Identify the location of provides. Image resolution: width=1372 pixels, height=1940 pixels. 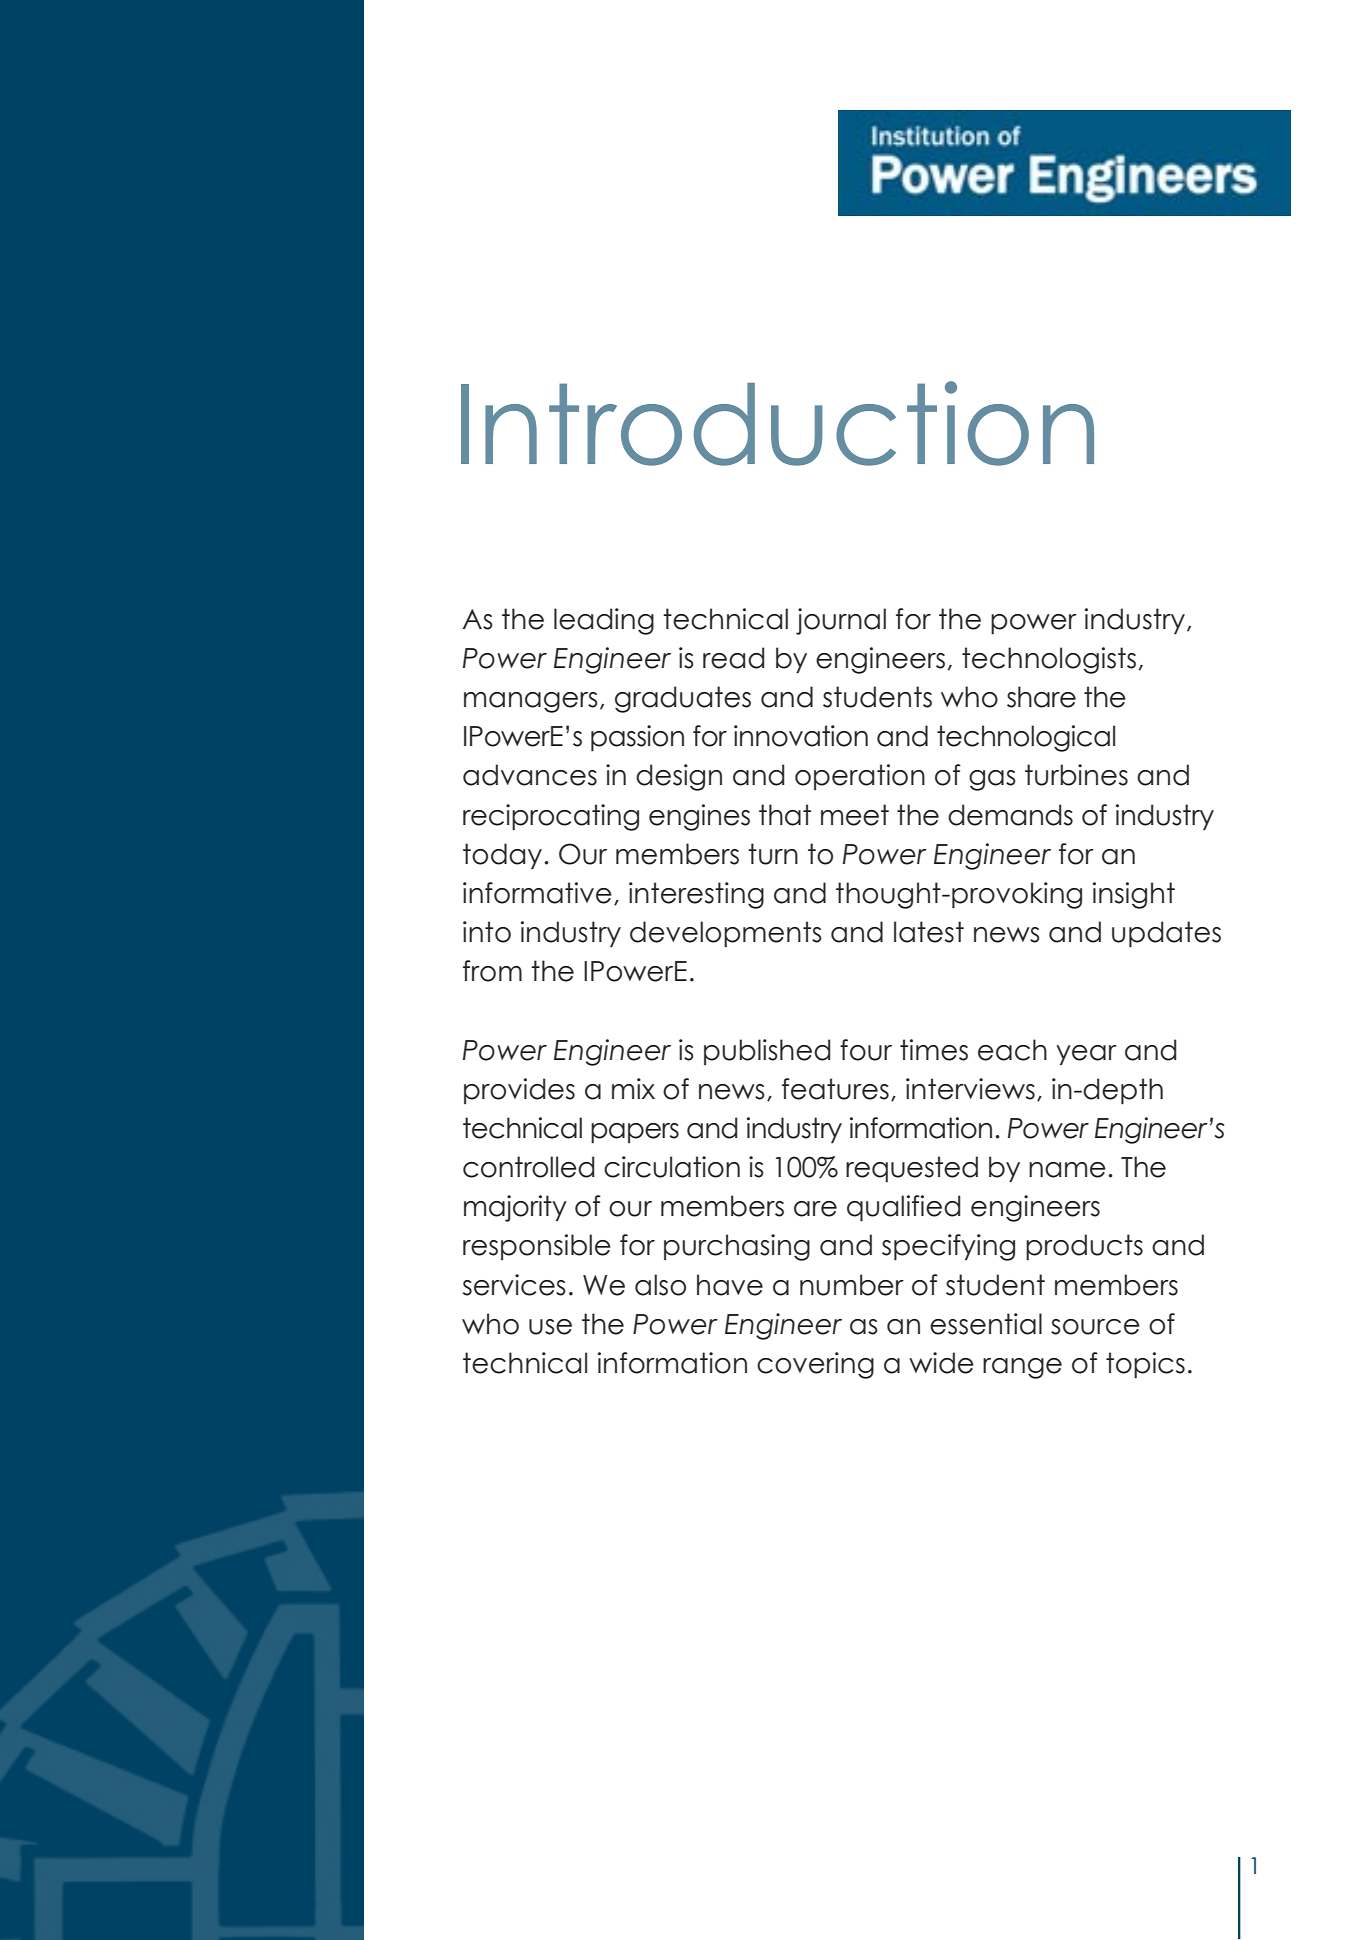
(519, 1091).
